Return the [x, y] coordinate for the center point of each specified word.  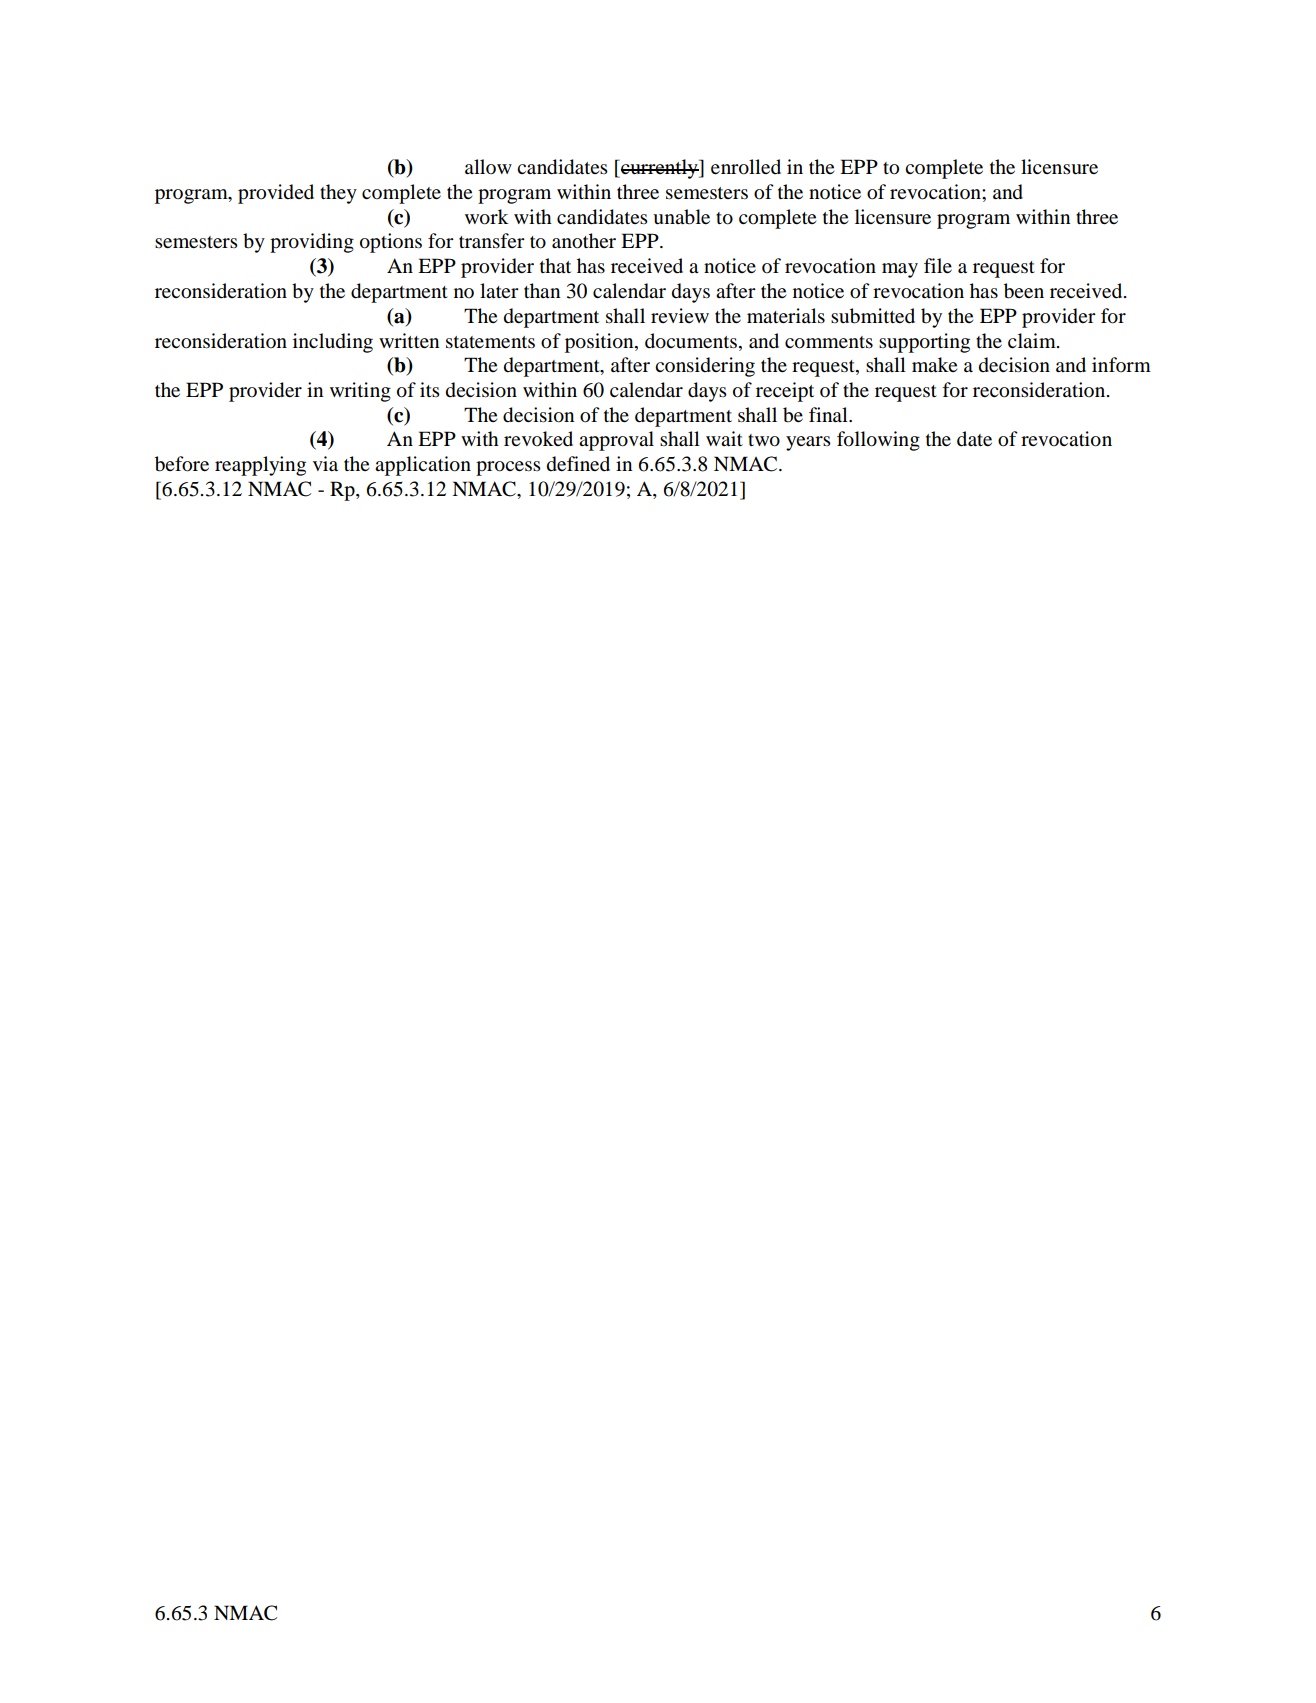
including [333, 343]
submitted [873, 316]
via [325, 463]
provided [276, 194]
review [680, 315]
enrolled [746, 167]
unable [681, 217]
